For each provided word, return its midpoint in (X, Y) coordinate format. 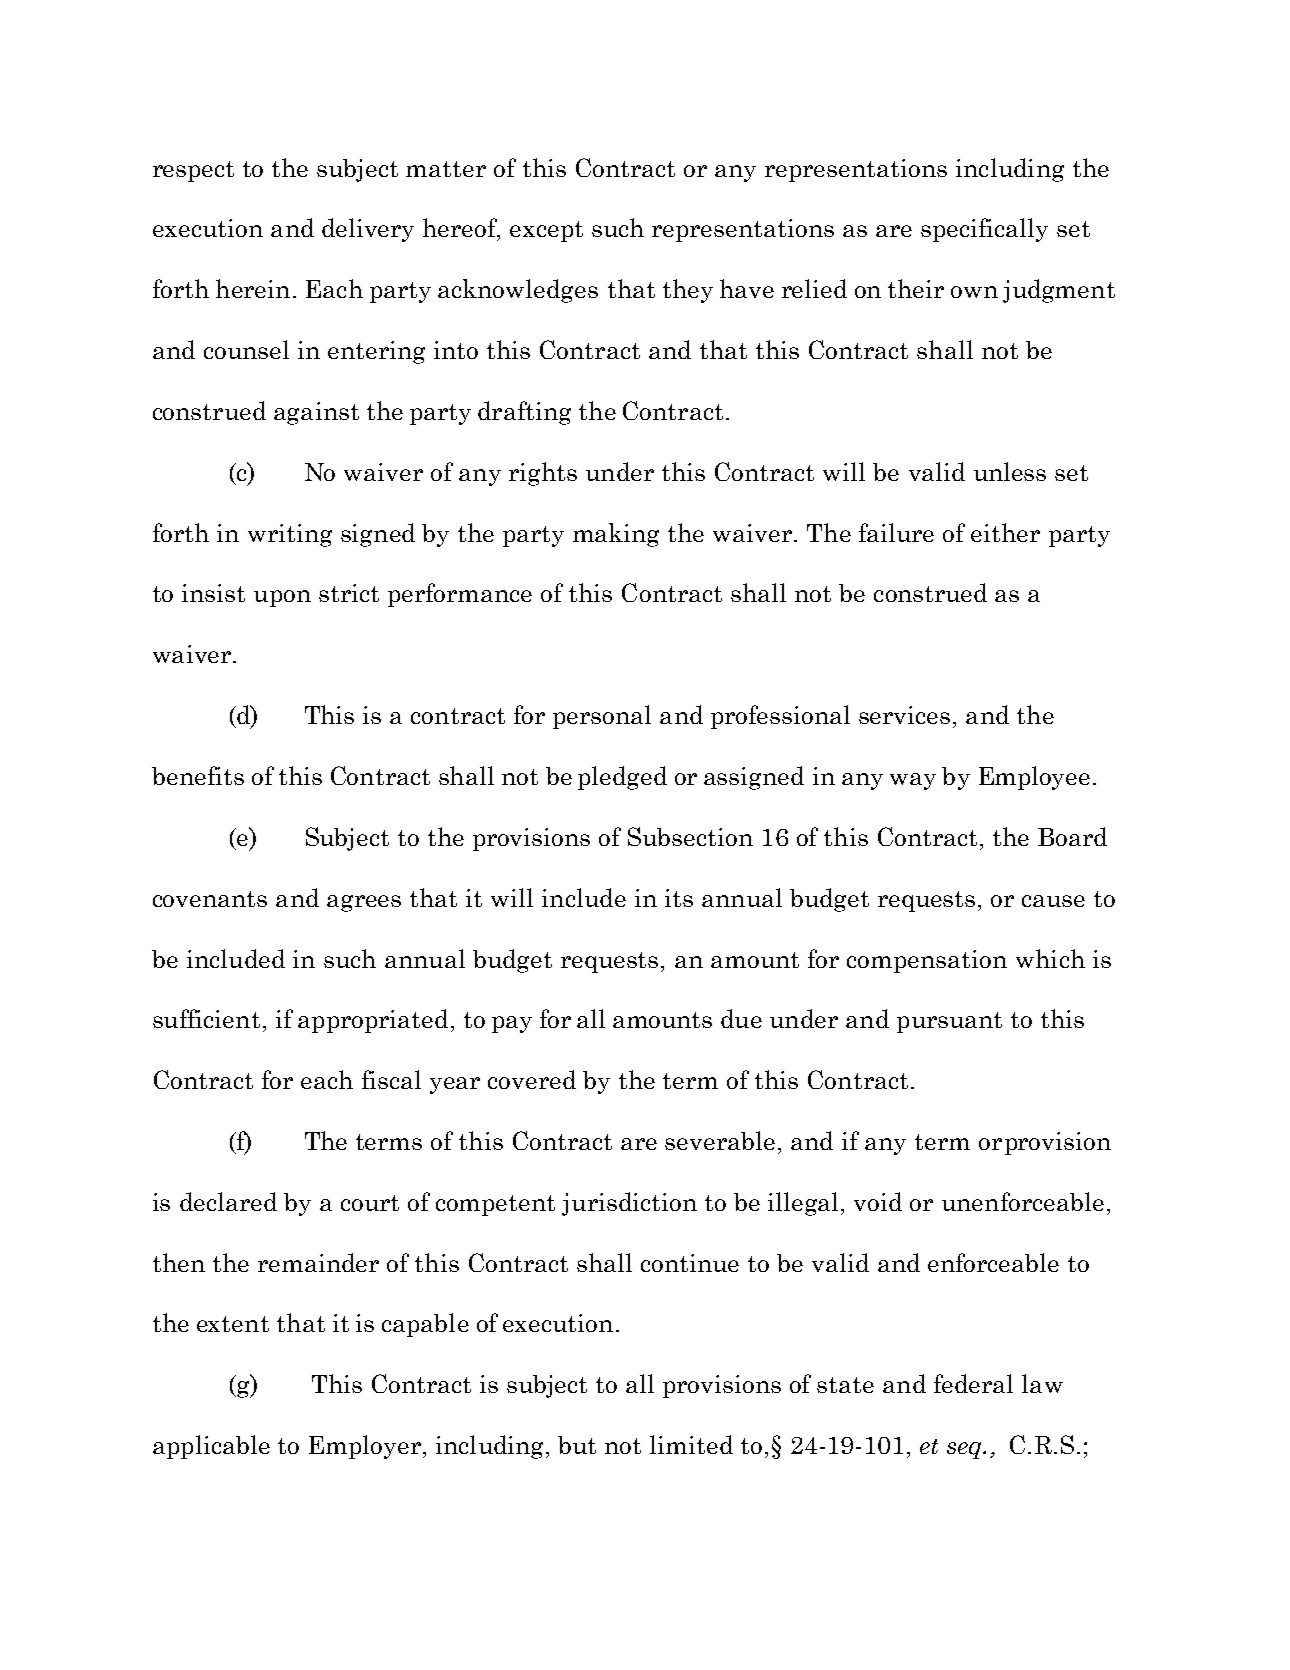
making (616, 535)
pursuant (949, 1022)
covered (532, 1079)
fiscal (391, 1079)
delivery (368, 230)
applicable (211, 1447)
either (1005, 532)
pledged (622, 778)
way (913, 781)
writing (290, 535)
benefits (198, 775)
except (546, 231)
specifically (984, 230)
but (577, 1445)
